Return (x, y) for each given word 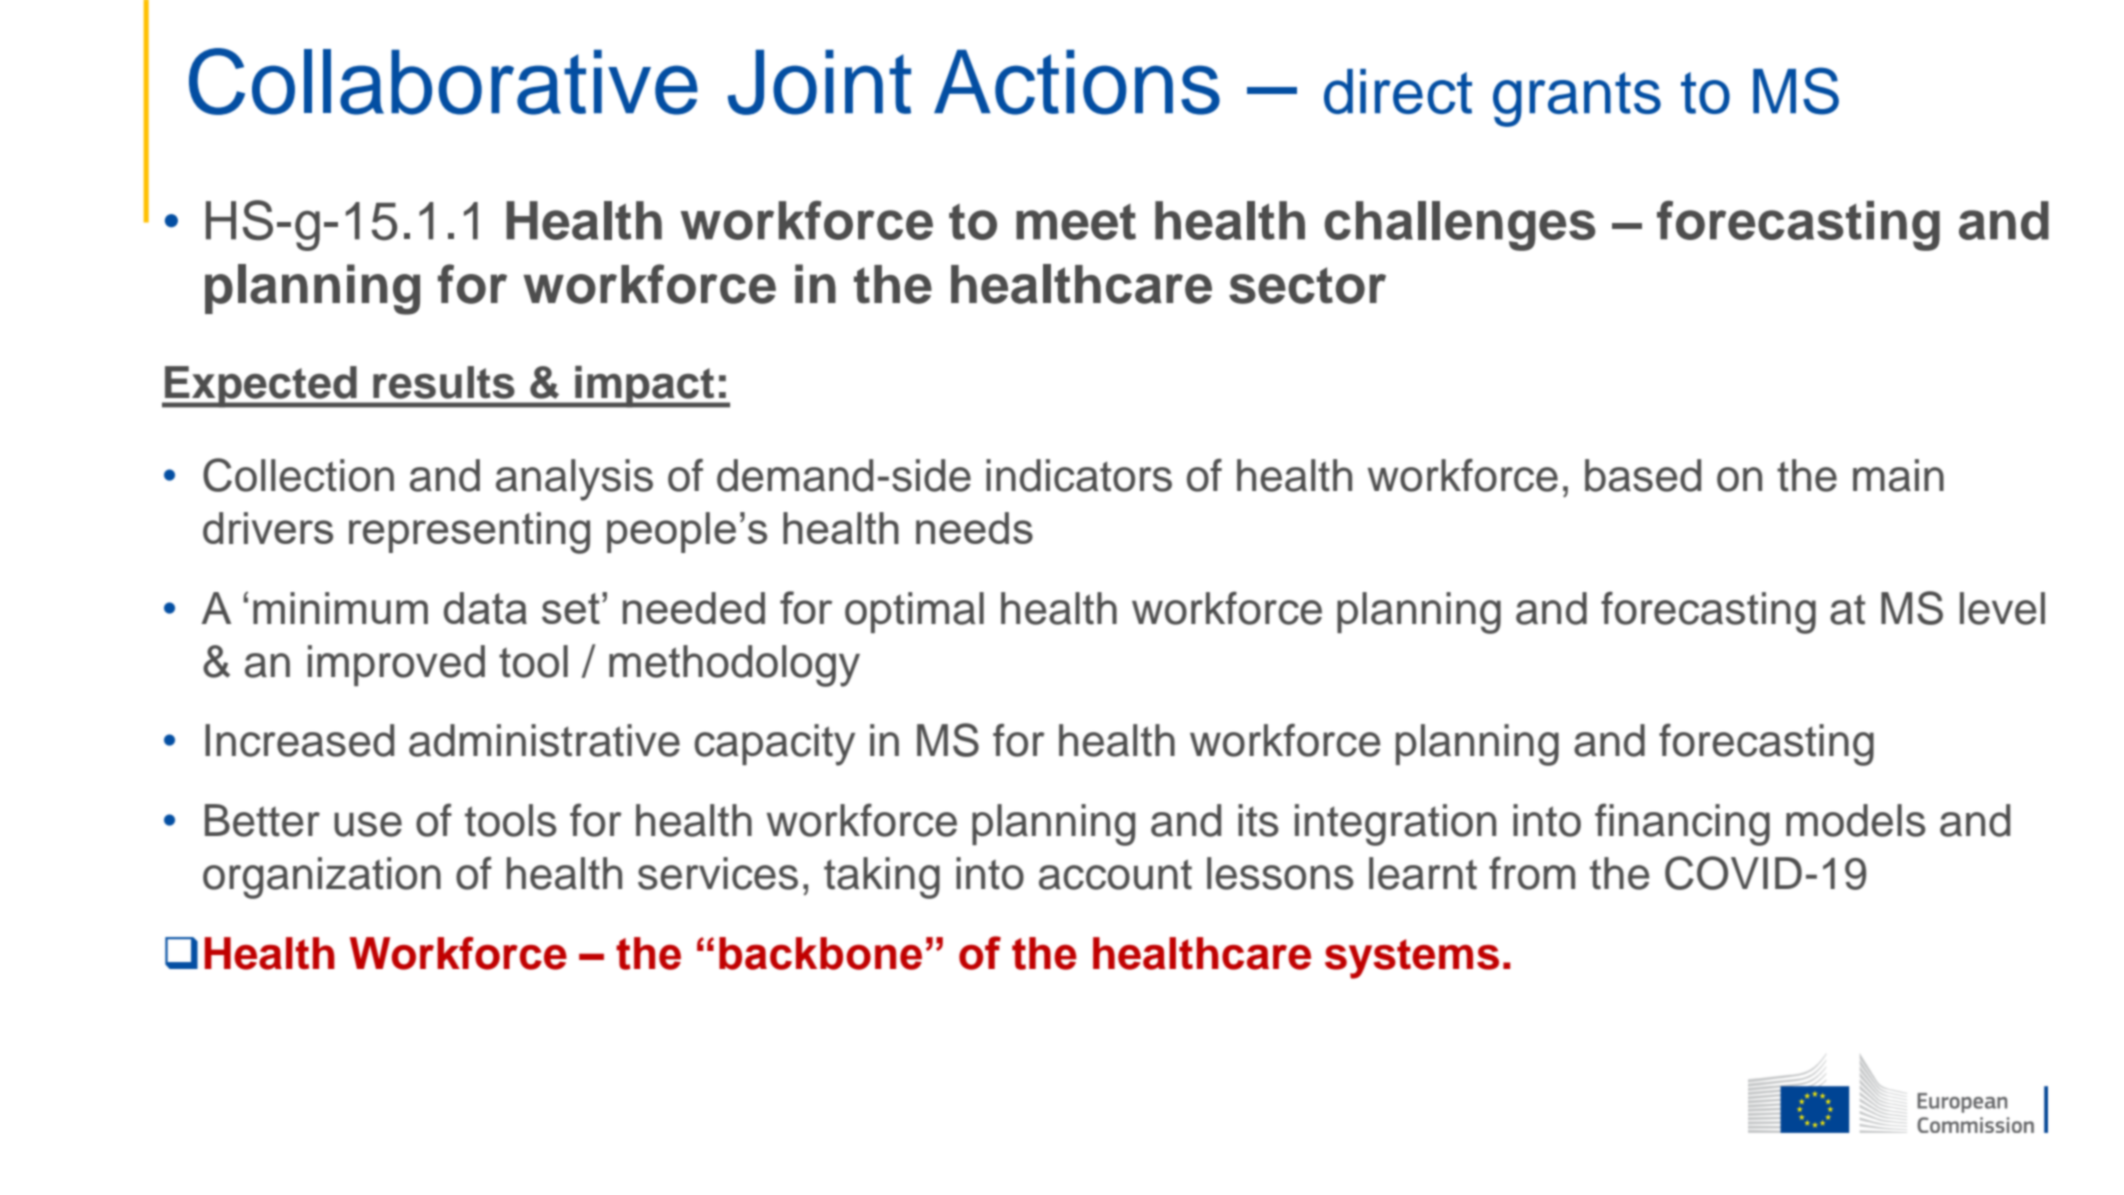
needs (974, 528)
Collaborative (443, 81)
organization (322, 878)
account (1115, 874)
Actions (1077, 82)
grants (1577, 99)
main (1898, 475)
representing (469, 533)
